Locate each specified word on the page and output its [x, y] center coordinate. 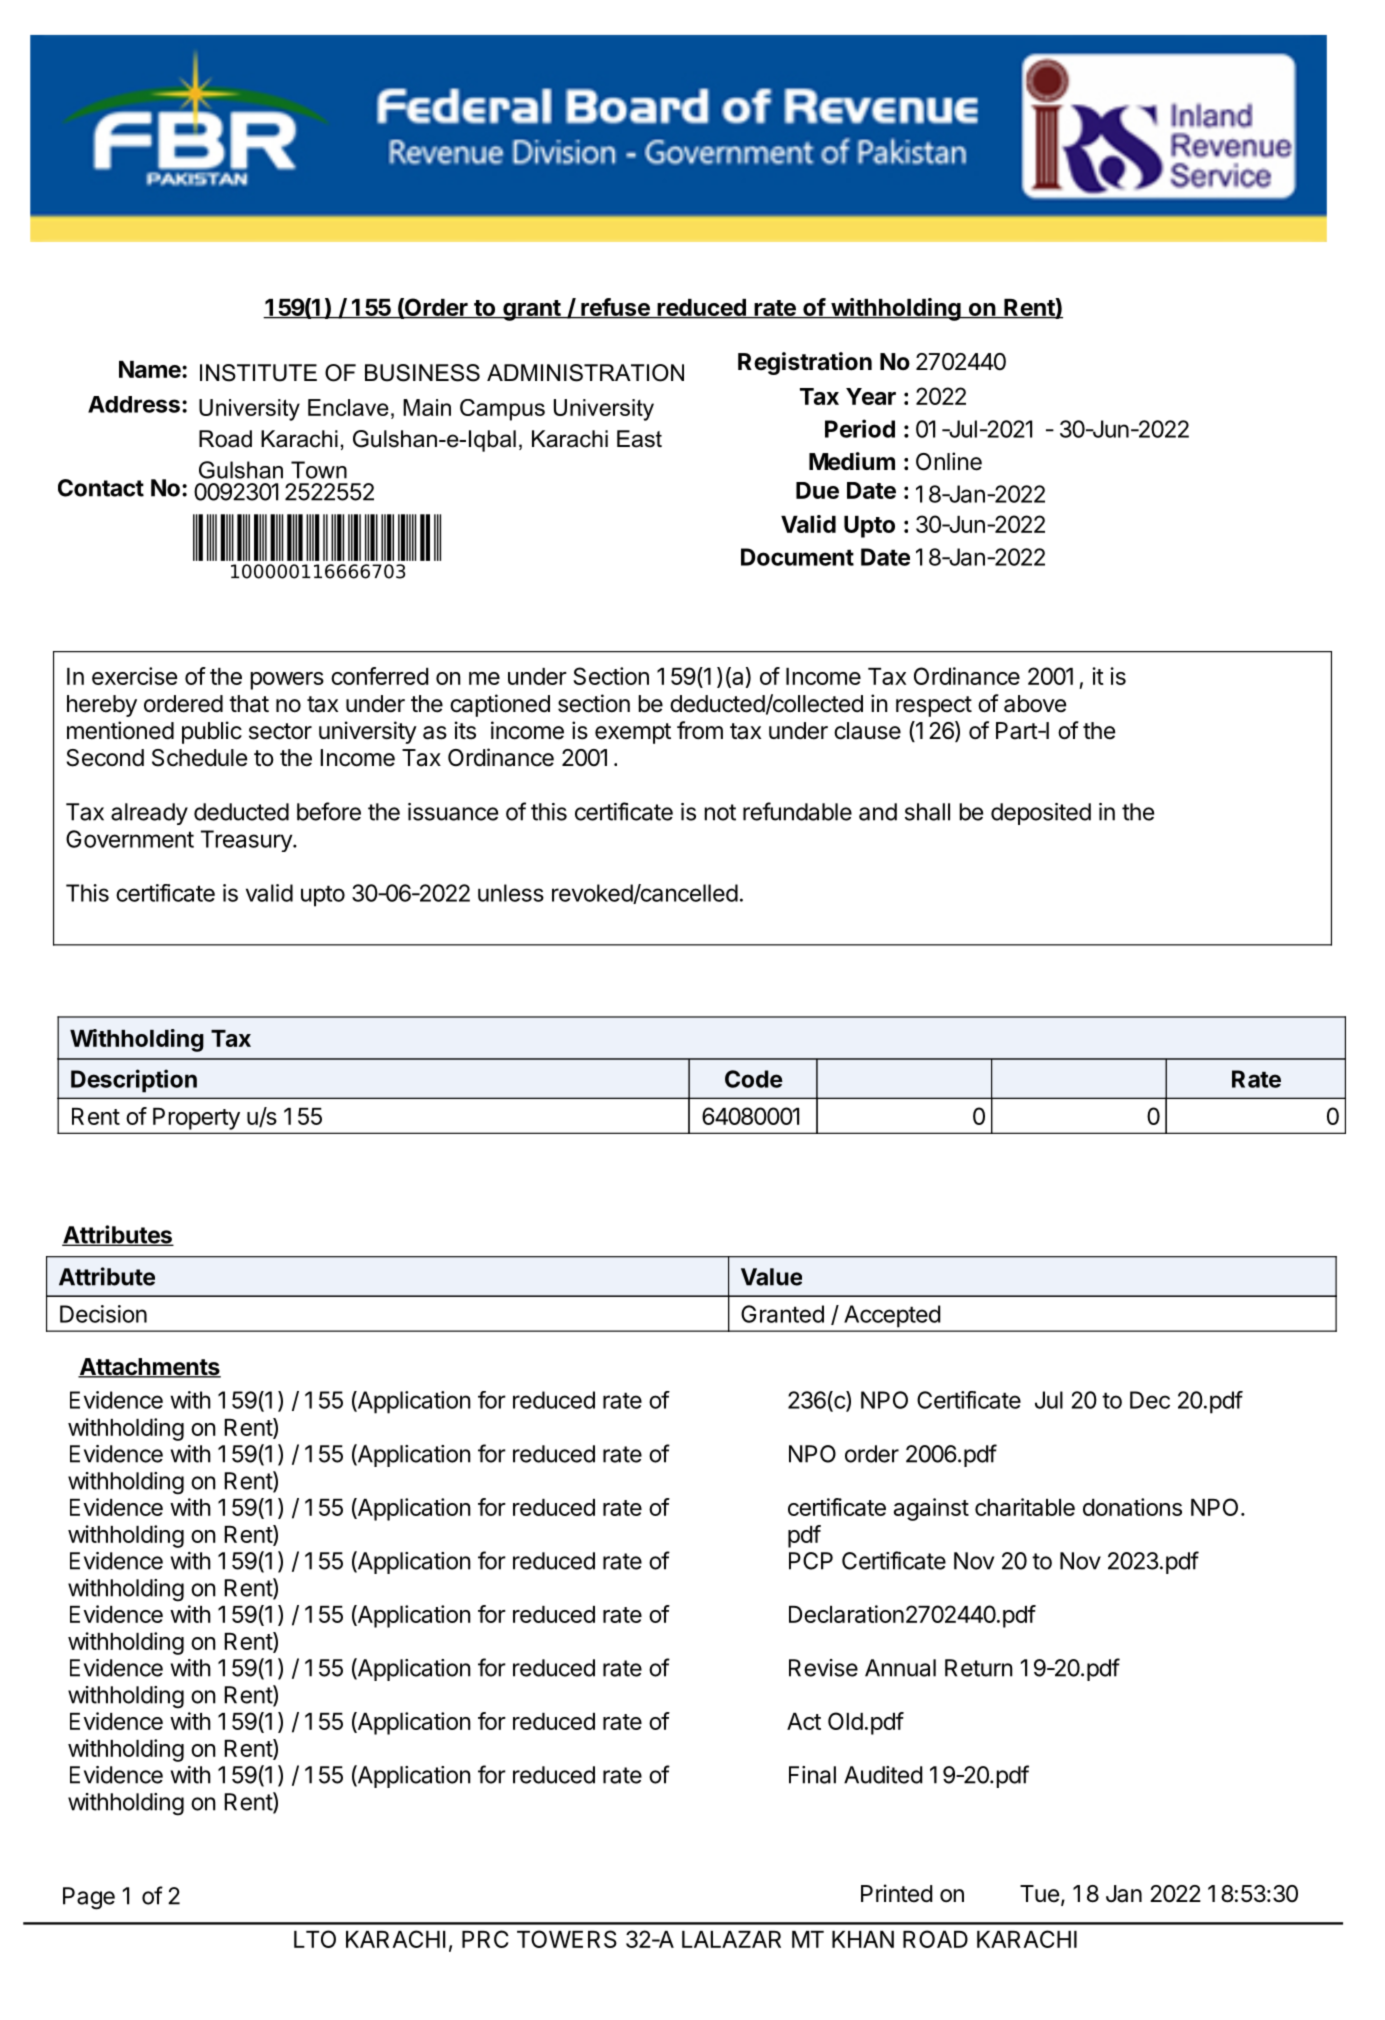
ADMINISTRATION [585, 373]
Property [196, 1119]
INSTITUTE [258, 373]
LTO [315, 1939]
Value [771, 1277]
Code [754, 1079]
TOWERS [567, 1939]
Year [871, 396]
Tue [1039, 1894]
